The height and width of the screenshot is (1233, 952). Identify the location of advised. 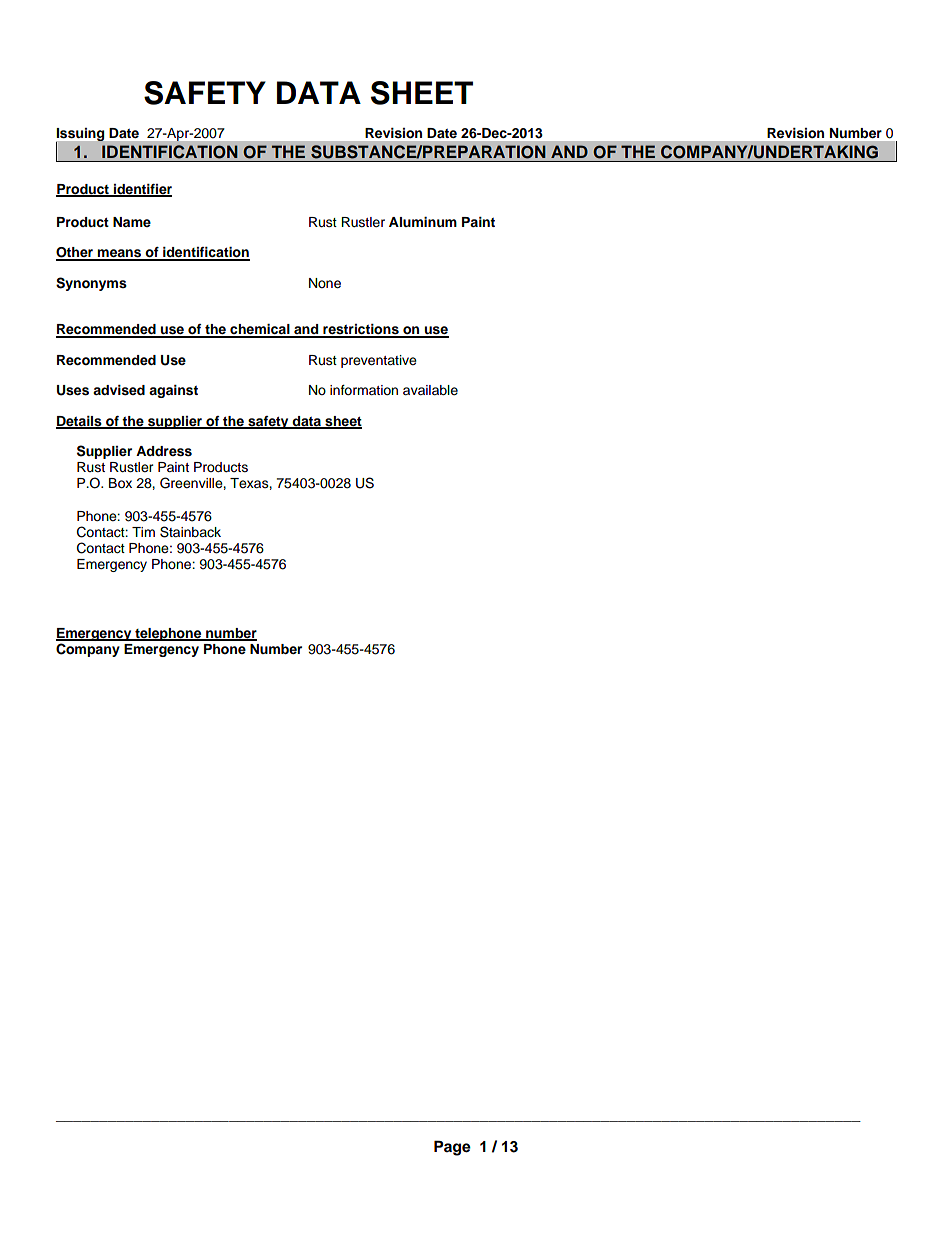
(119, 390).
